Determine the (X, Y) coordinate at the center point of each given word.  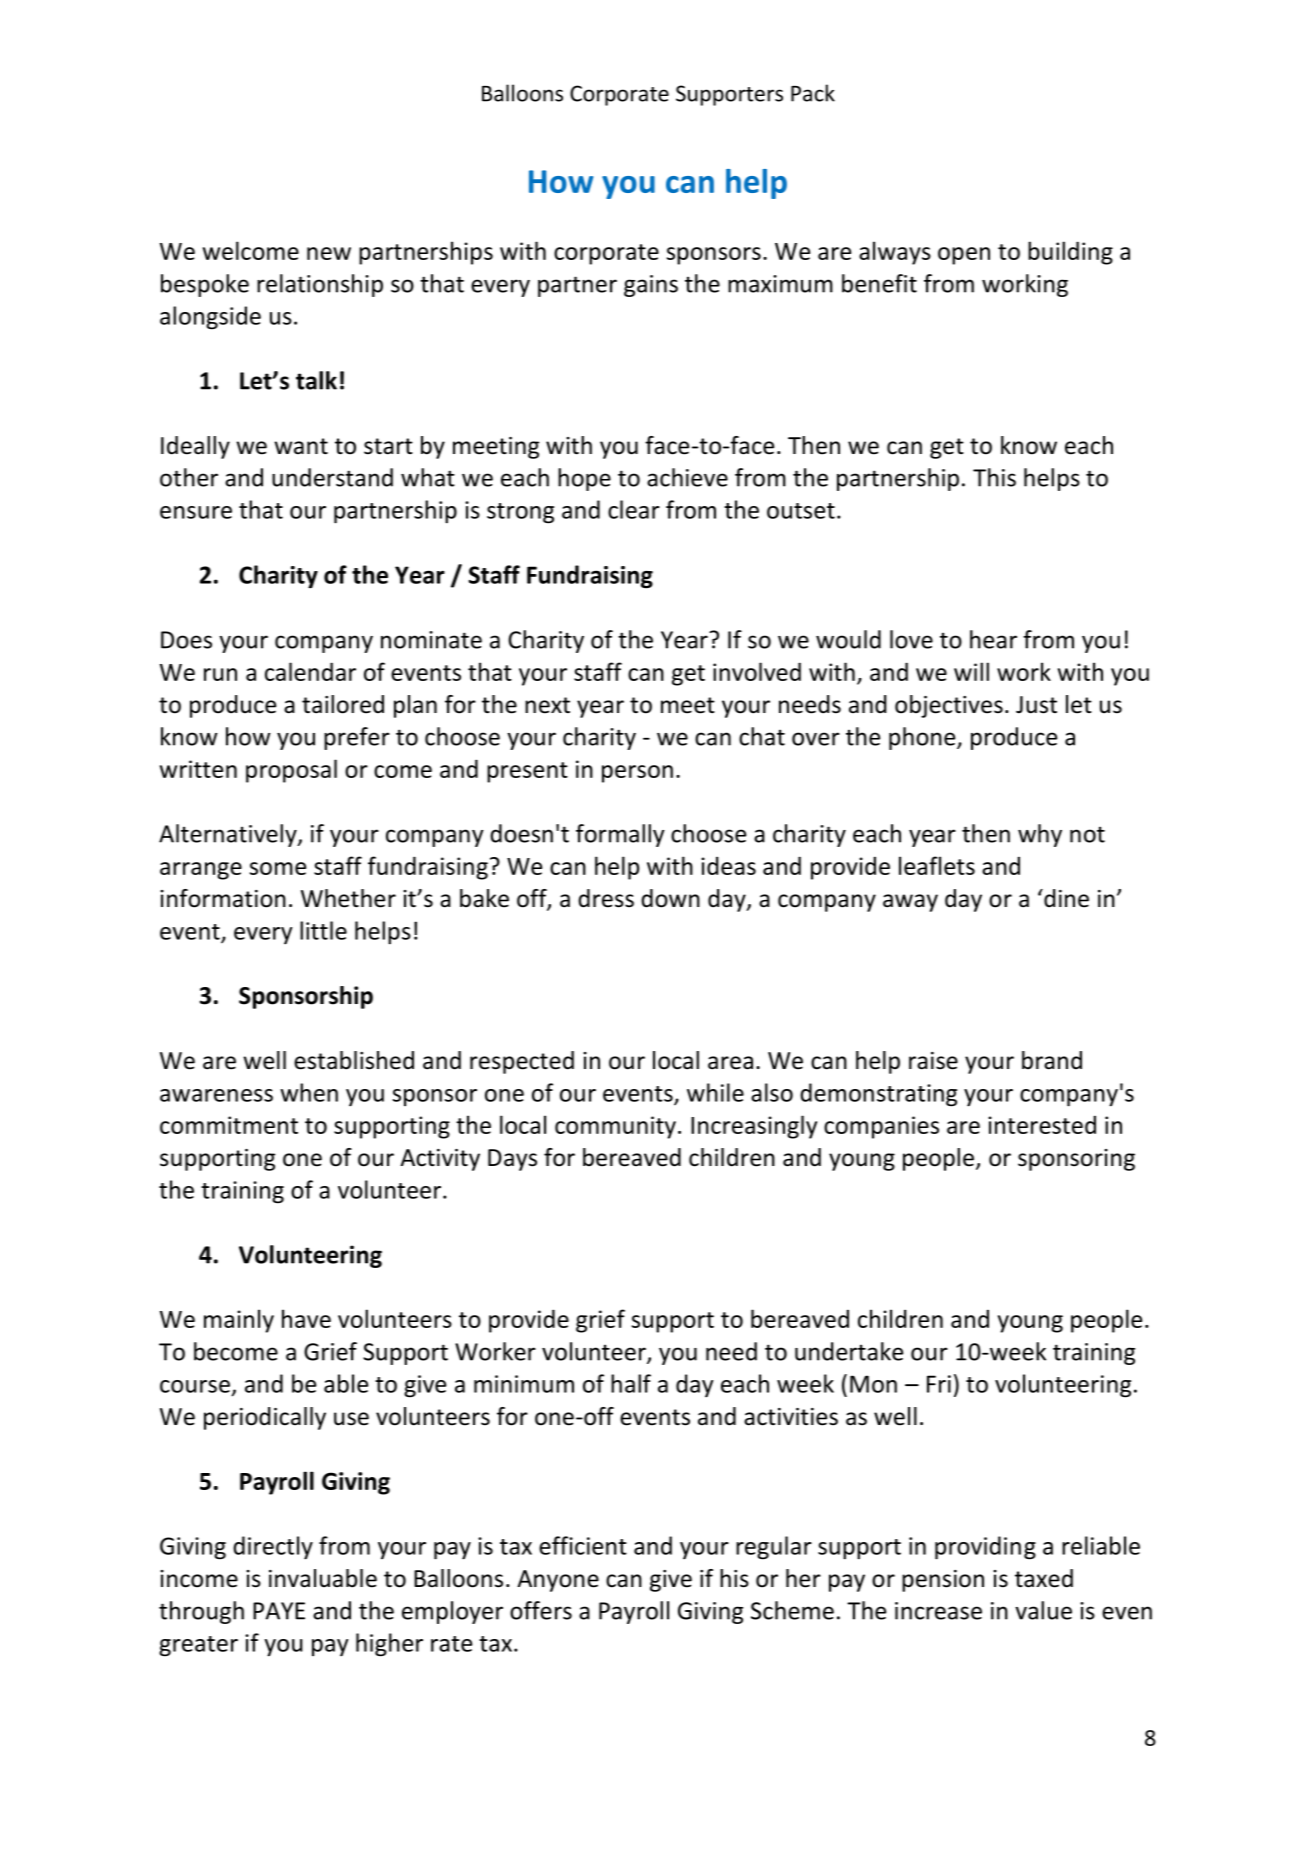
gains (651, 286)
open (964, 256)
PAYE (279, 1611)
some (278, 868)
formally (620, 835)
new (329, 253)
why (1040, 835)
